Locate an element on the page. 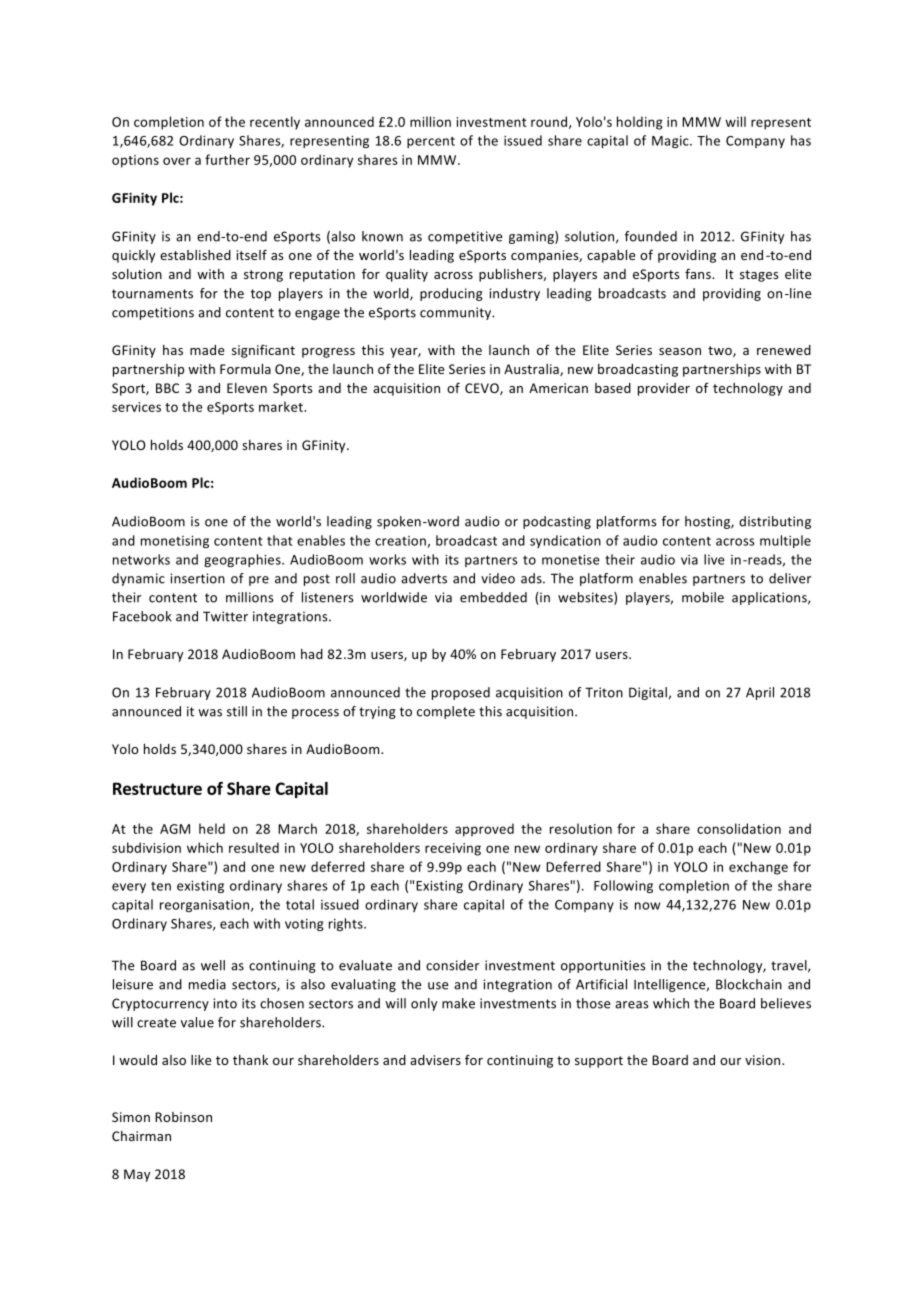 This image has width=924, height=1308. further is located at coordinates (227, 159).
